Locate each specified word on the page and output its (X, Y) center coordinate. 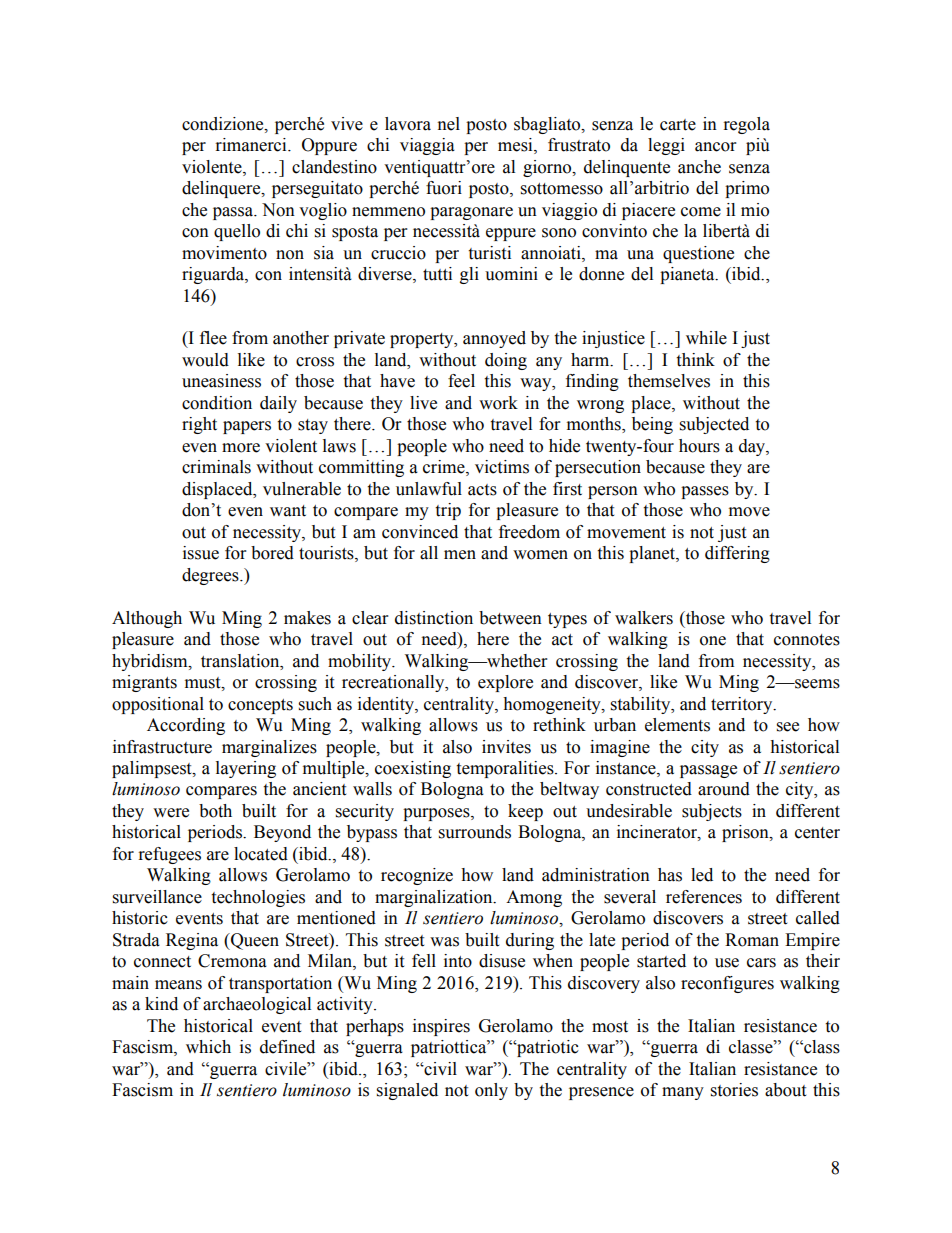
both (215, 811)
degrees (211, 576)
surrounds (475, 832)
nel (449, 124)
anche (699, 167)
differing (737, 554)
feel (461, 381)
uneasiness (221, 381)
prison (746, 833)
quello (237, 232)
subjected (714, 425)
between (510, 618)
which (208, 1047)
